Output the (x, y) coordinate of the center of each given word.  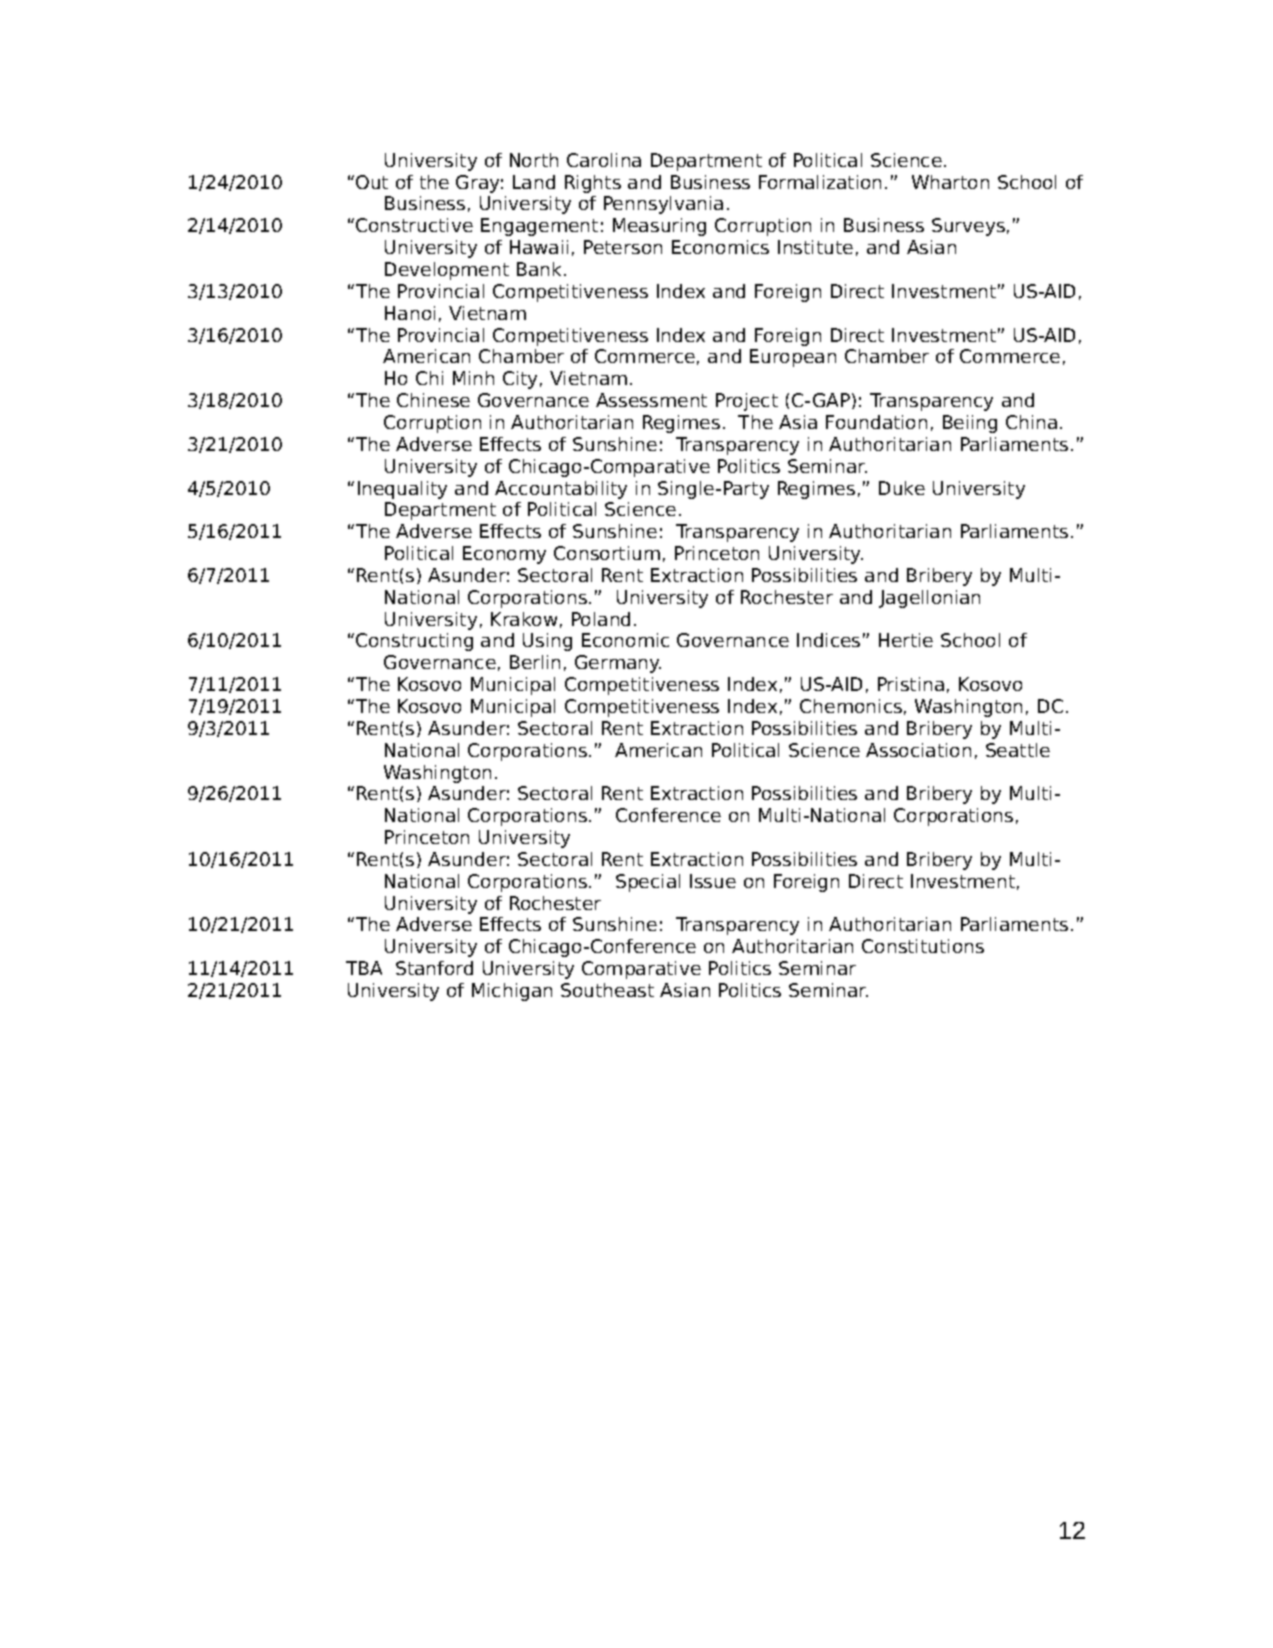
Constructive (414, 225)
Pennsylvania (663, 205)
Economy (504, 555)
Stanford (434, 968)
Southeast (607, 990)
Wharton (950, 182)
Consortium (607, 553)
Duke (902, 488)
